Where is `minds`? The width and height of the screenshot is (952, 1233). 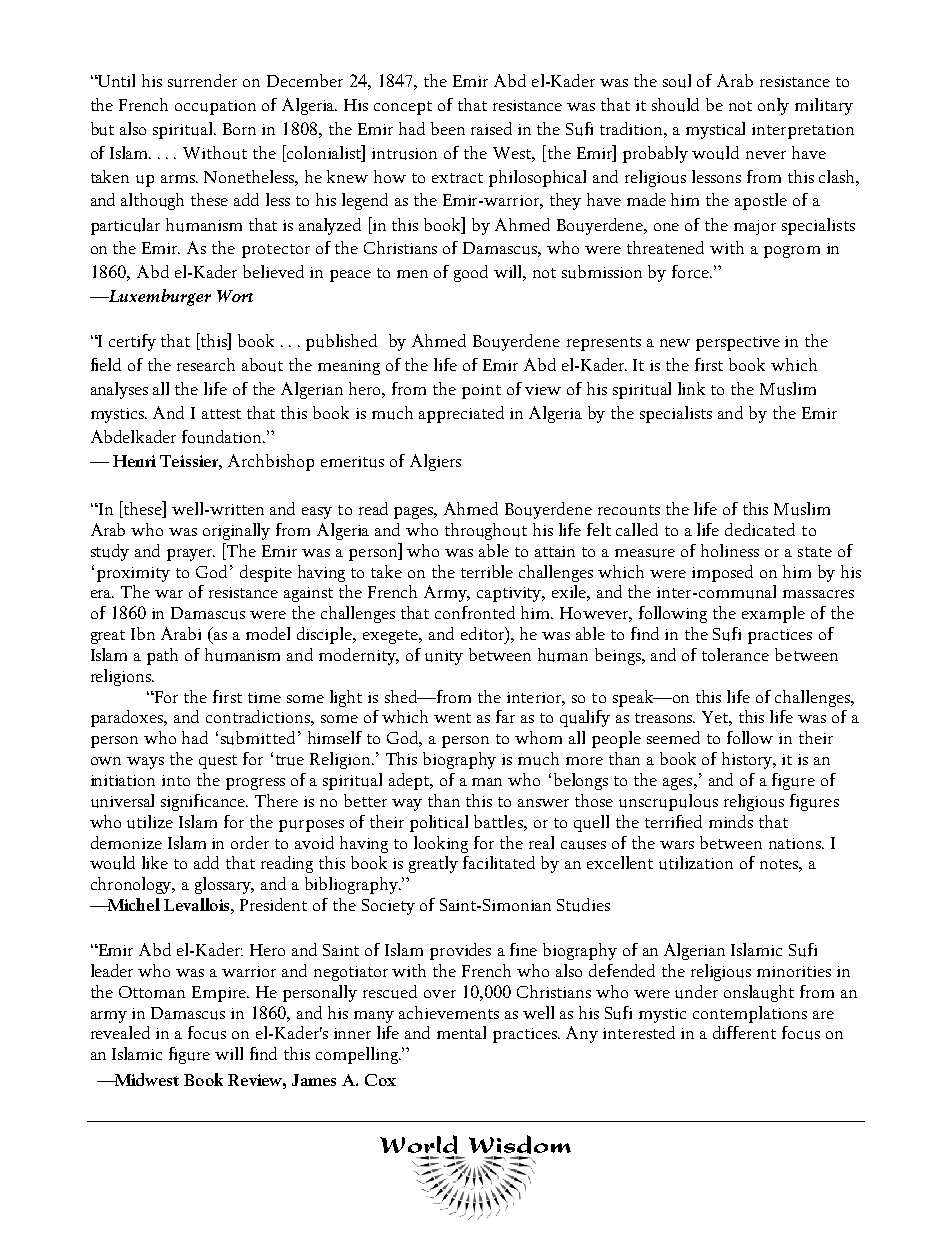 minds is located at coordinates (731, 821).
